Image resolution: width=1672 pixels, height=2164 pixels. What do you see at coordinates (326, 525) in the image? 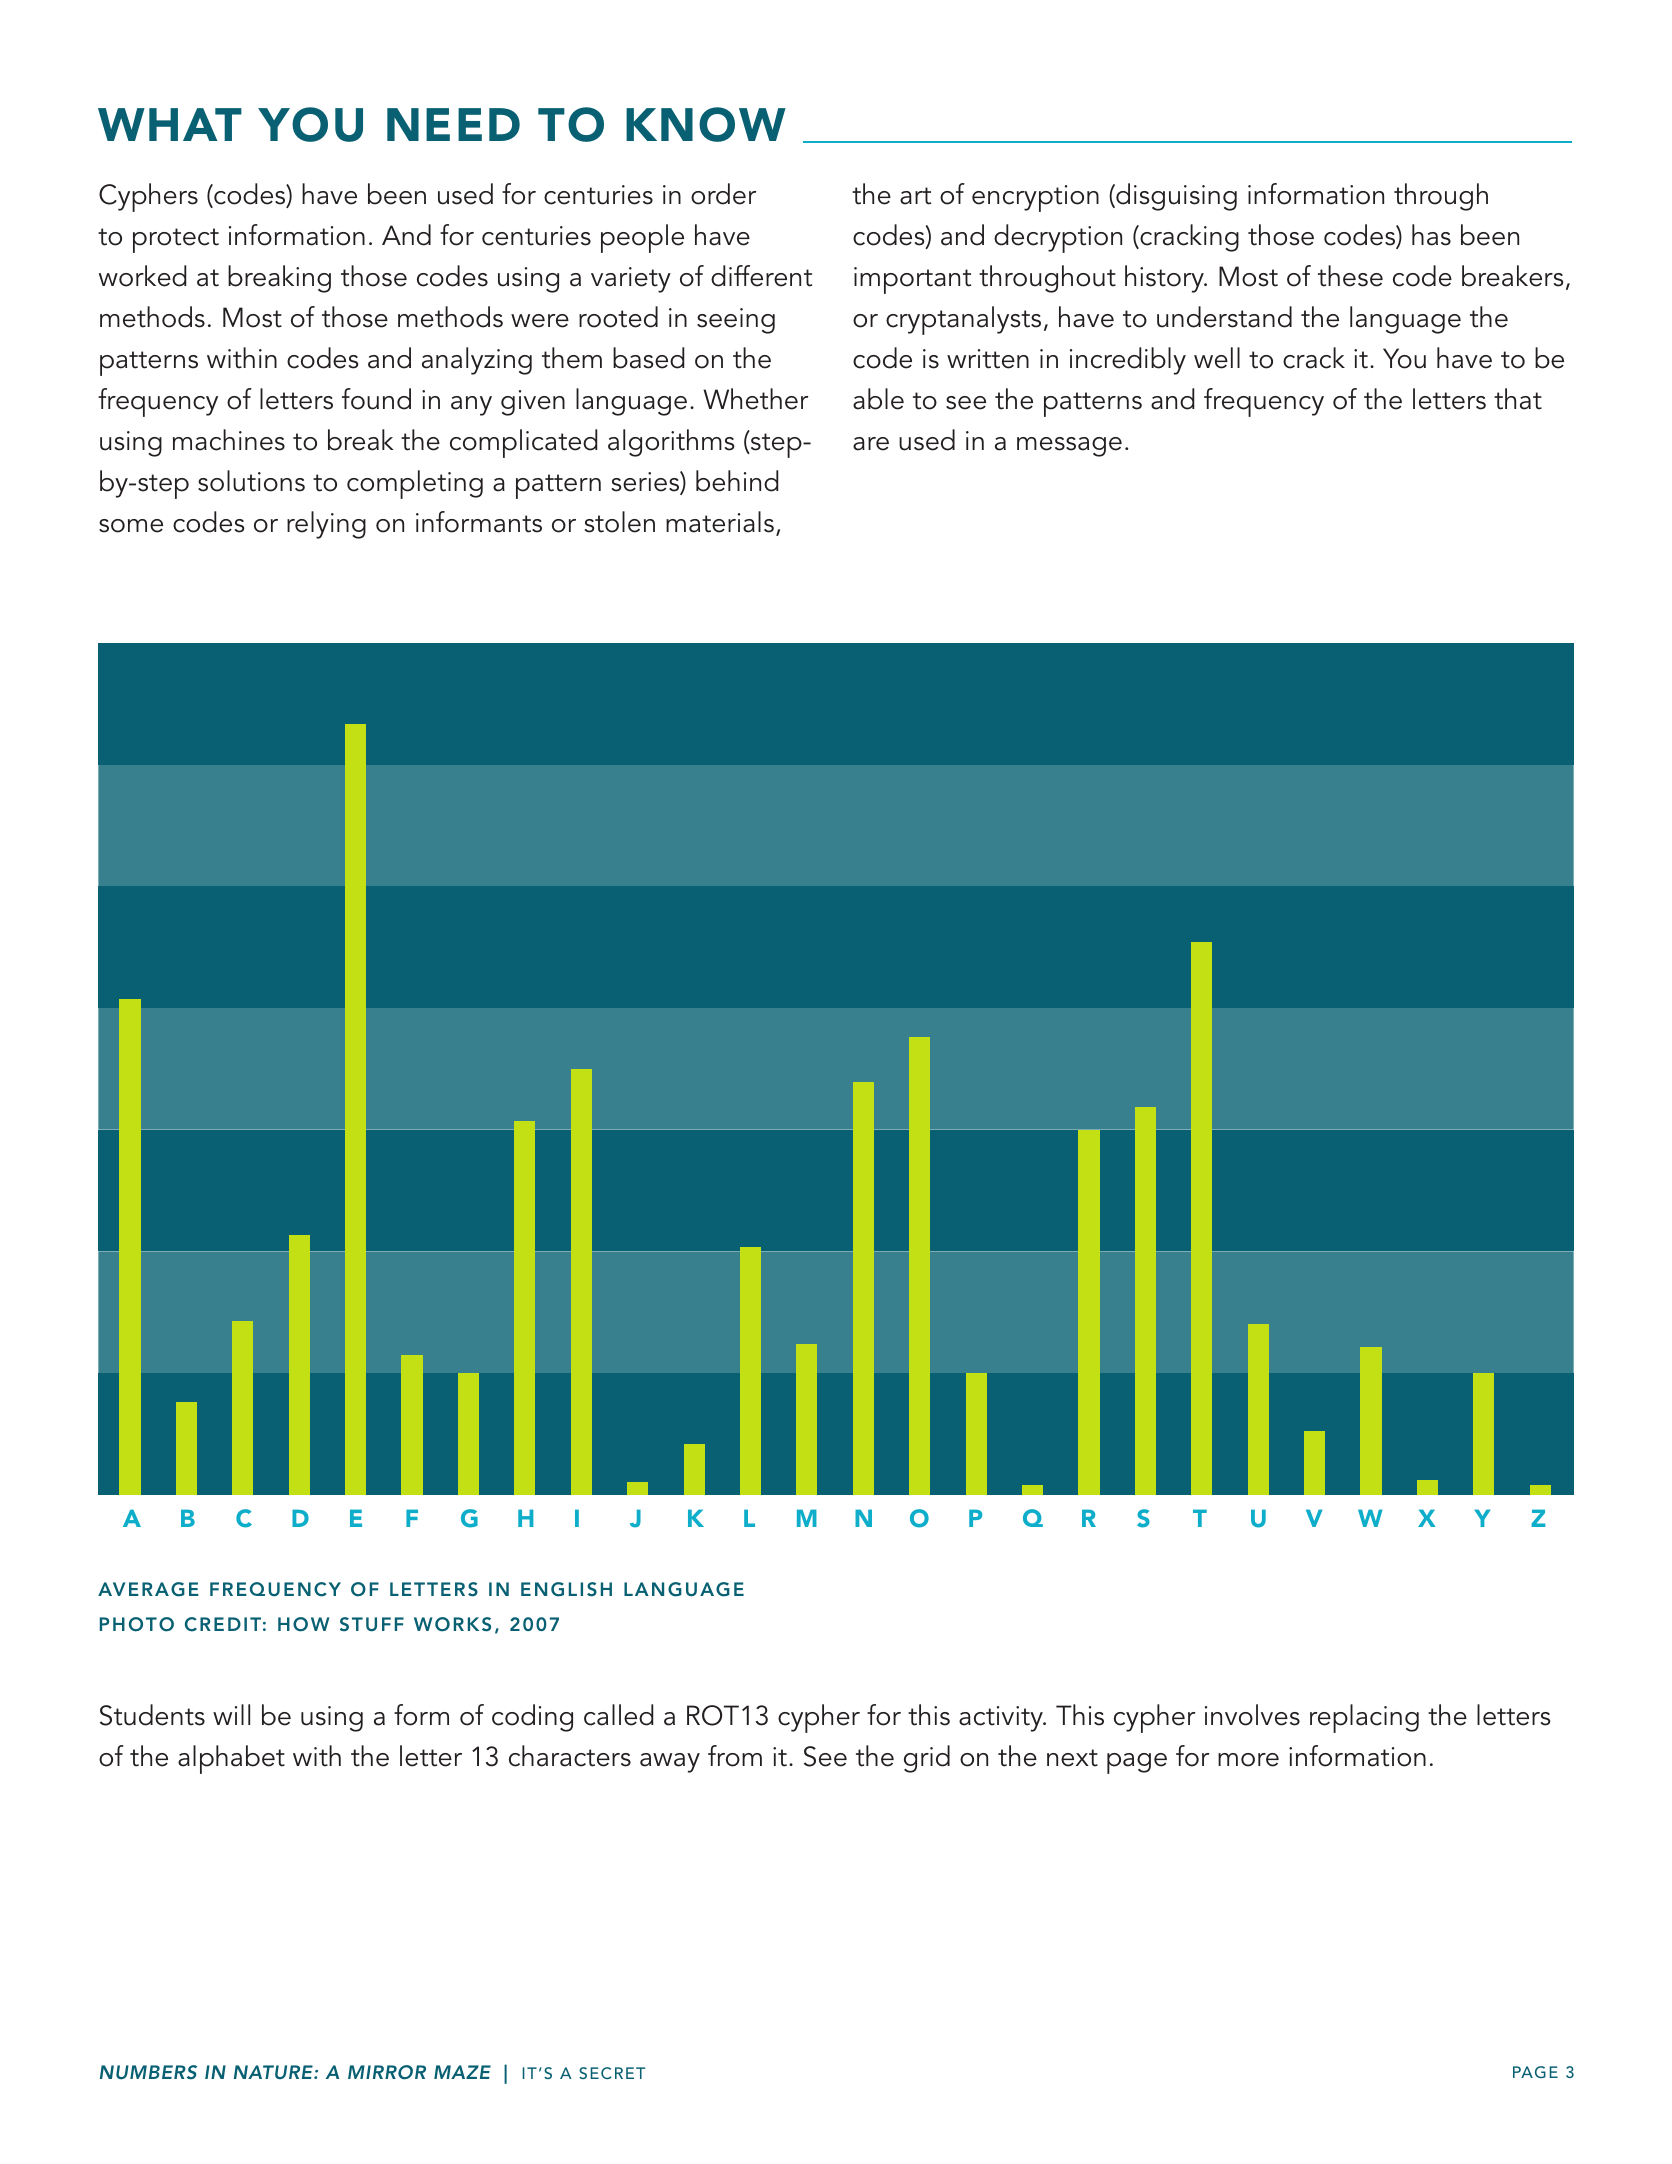
I see `relying` at bounding box center [326, 525].
